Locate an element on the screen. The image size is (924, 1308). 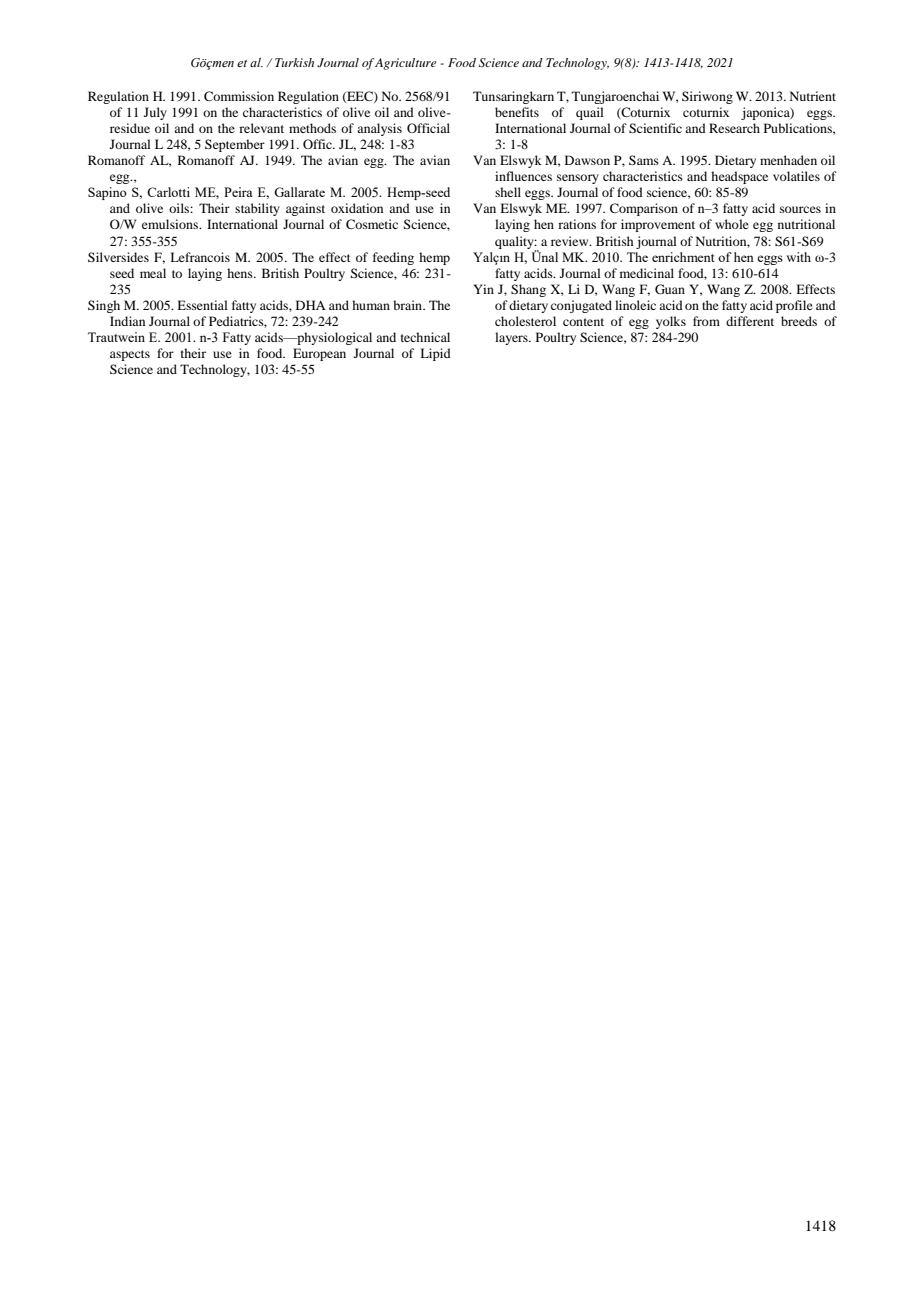
Lipid is located at coordinates (435, 354).
